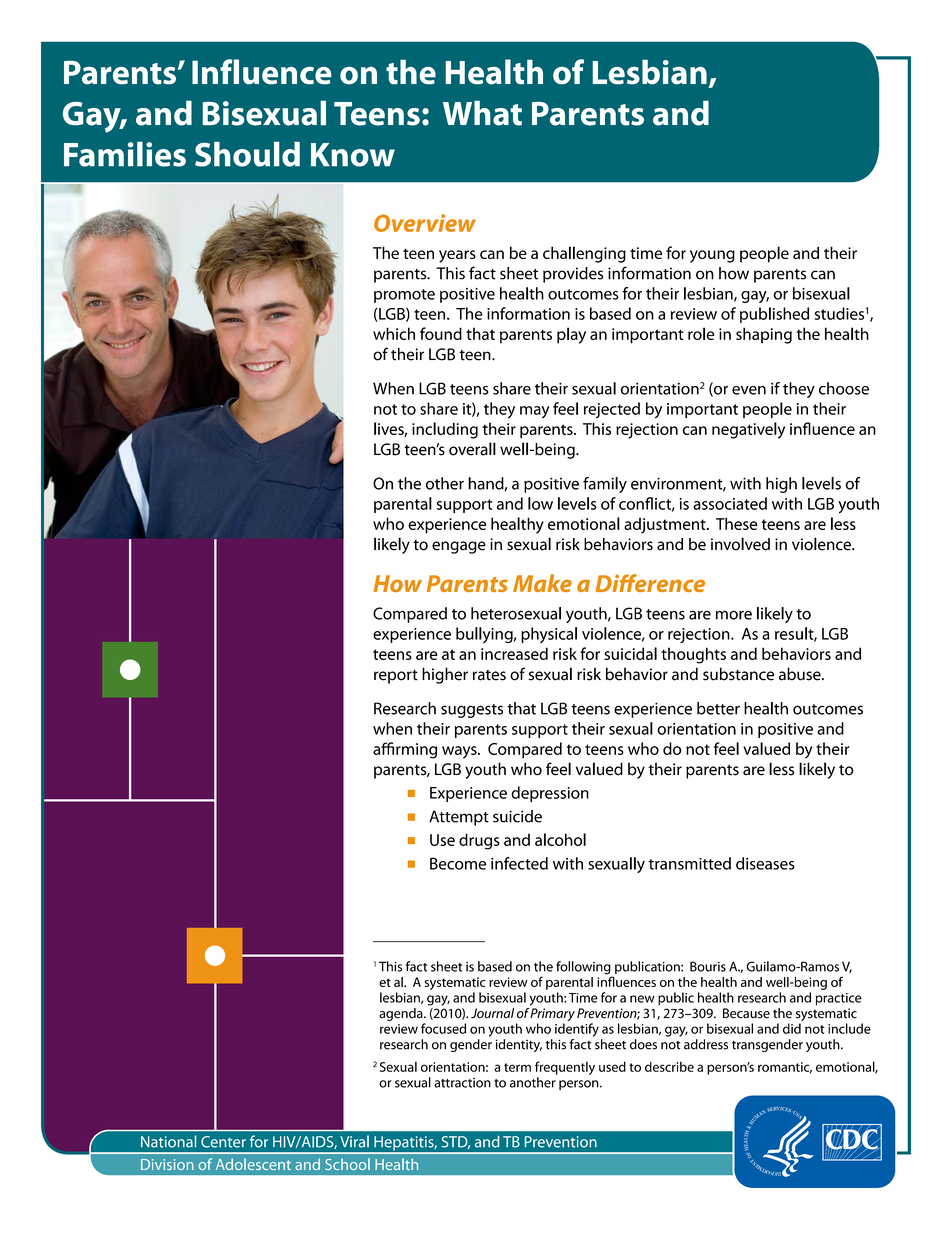 This image has width=952, height=1233. What do you see at coordinates (519, 863) in the image?
I see `infected` at bounding box center [519, 863].
